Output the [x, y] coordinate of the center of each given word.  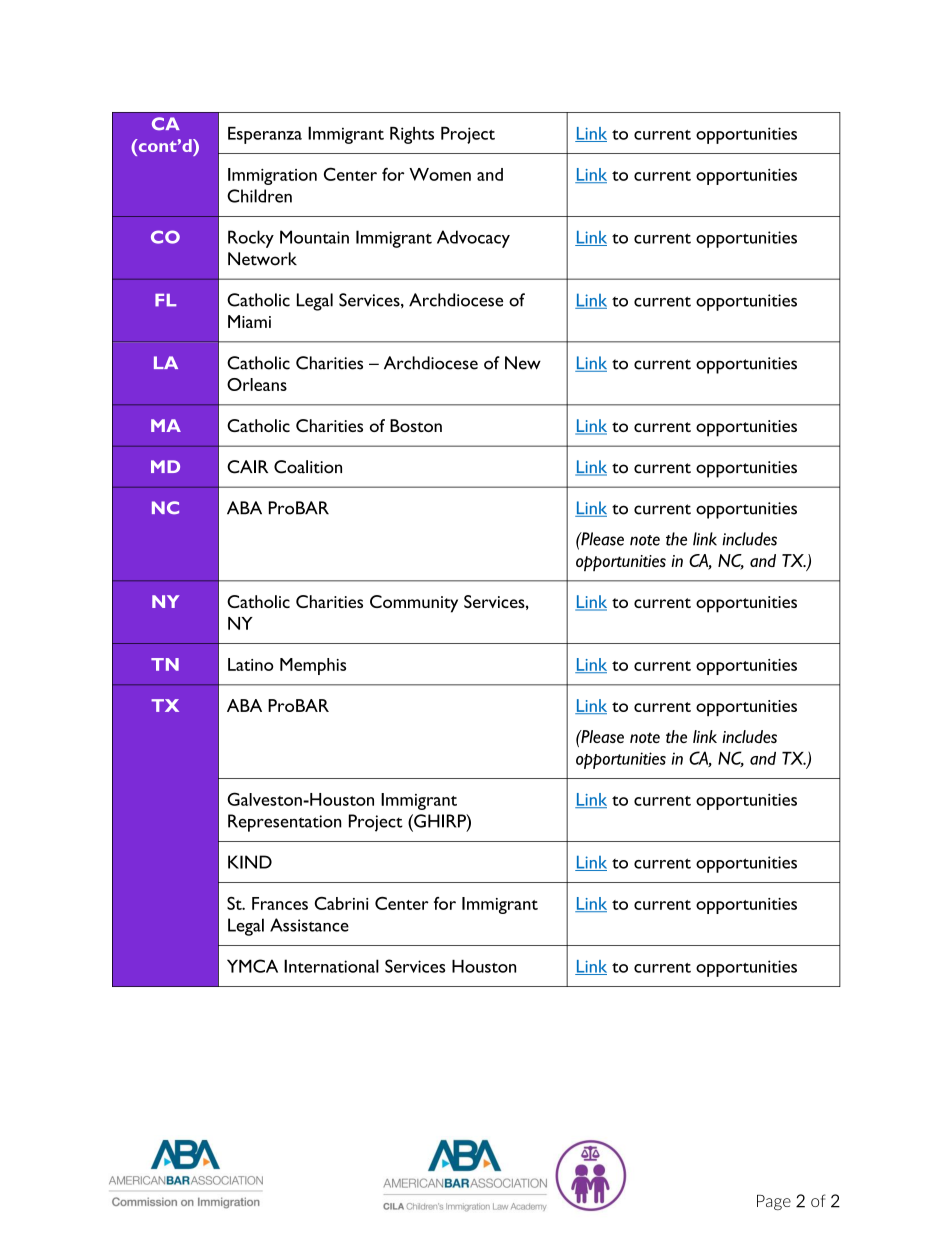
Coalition [308, 467]
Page [774, 1202]
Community [414, 604]
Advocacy [473, 239]
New [523, 363]
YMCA [252, 966]
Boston [416, 425]
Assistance [309, 925]
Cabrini [341, 903]
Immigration [272, 176]
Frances [280, 903]
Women [440, 174]
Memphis [313, 666]
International [331, 966]
